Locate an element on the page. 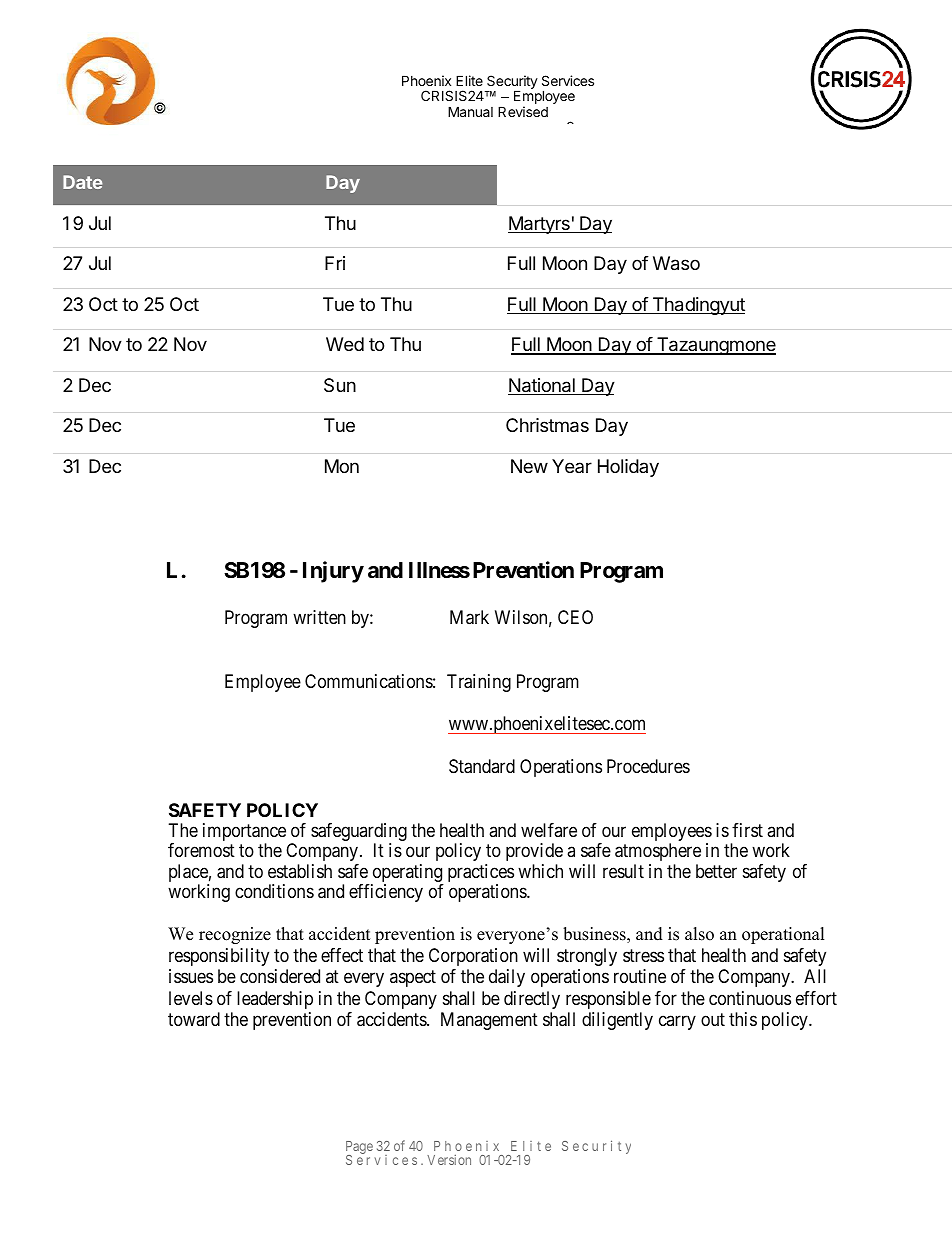 This document has width=952, height=1233. this is located at coordinates (743, 1019).
